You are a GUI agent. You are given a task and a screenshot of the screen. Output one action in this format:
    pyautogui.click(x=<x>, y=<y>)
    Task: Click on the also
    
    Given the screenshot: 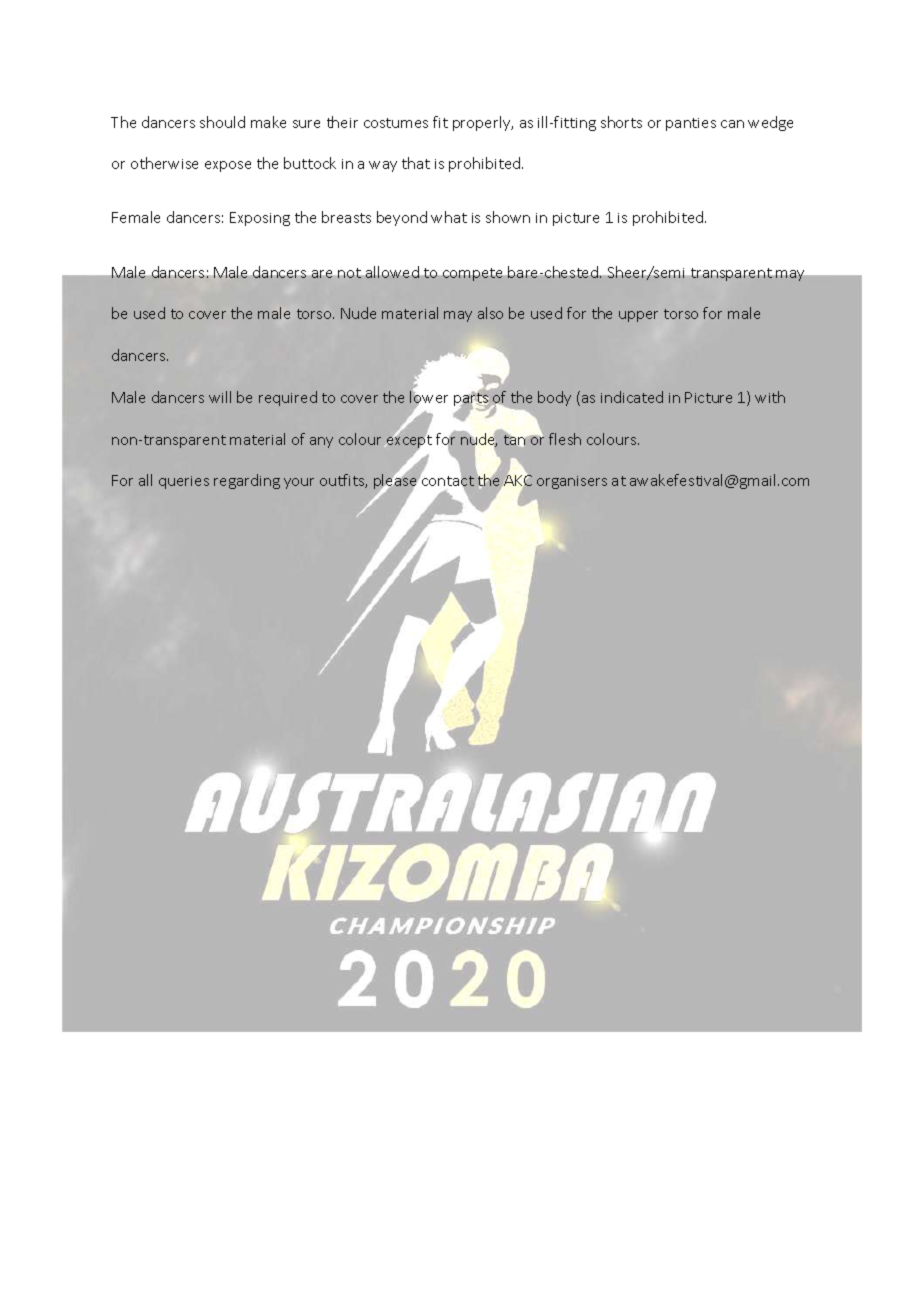 What is the action you would take?
    pyautogui.click(x=490, y=313)
